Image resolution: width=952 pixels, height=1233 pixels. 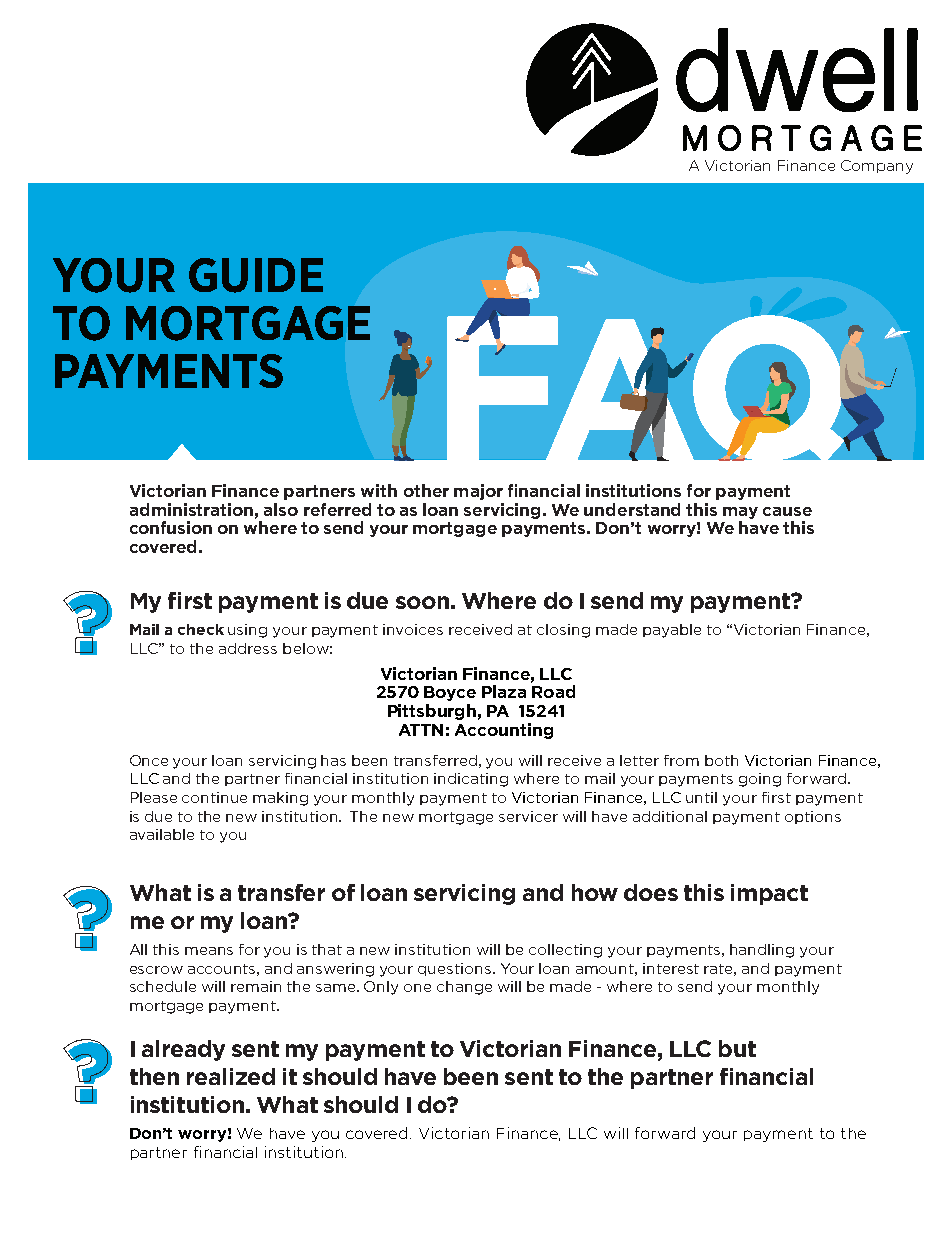 I want to click on using, so click(x=247, y=631).
